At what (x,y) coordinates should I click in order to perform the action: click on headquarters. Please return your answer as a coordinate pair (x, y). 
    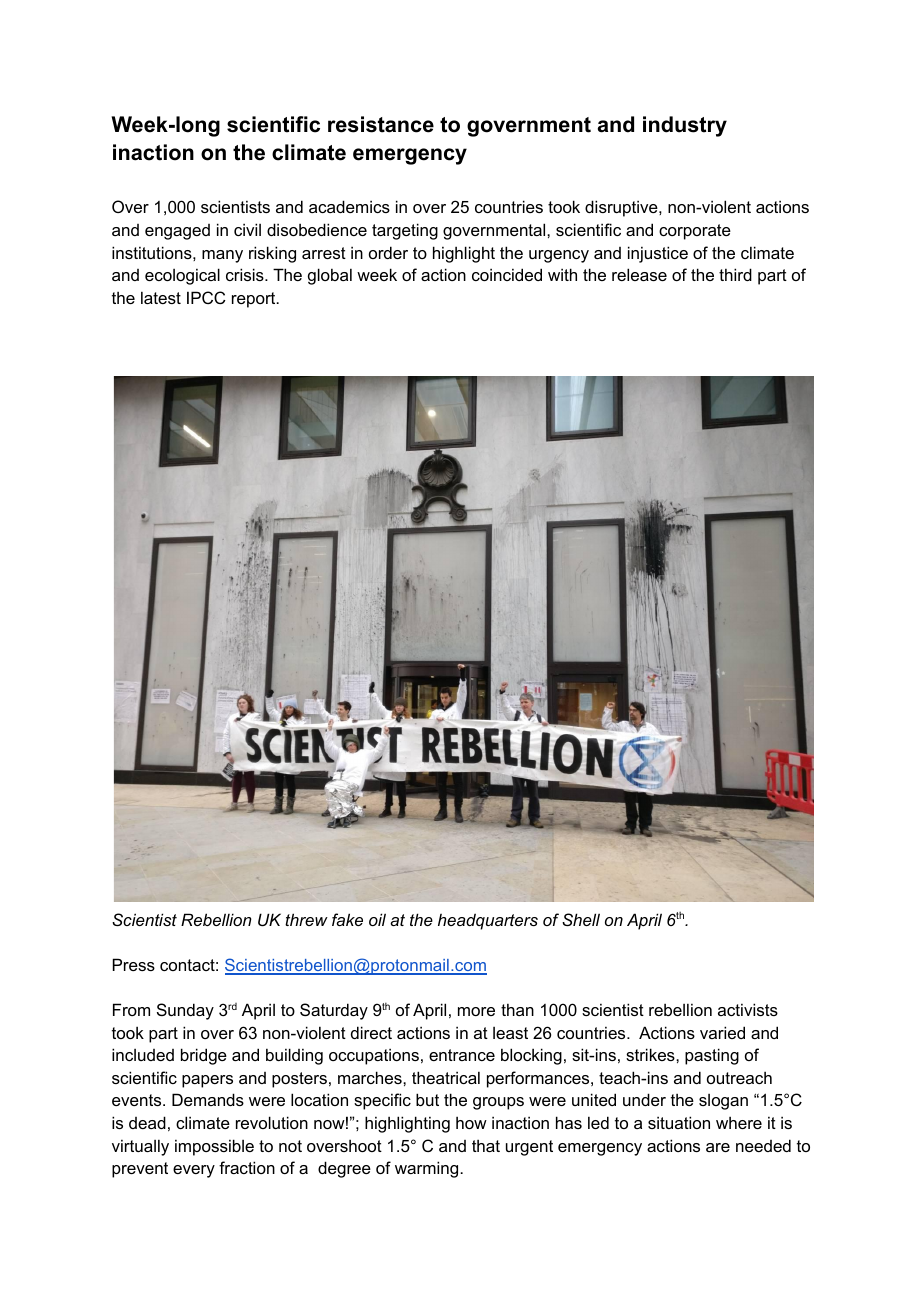
    Looking at the image, I should click on (488, 921).
